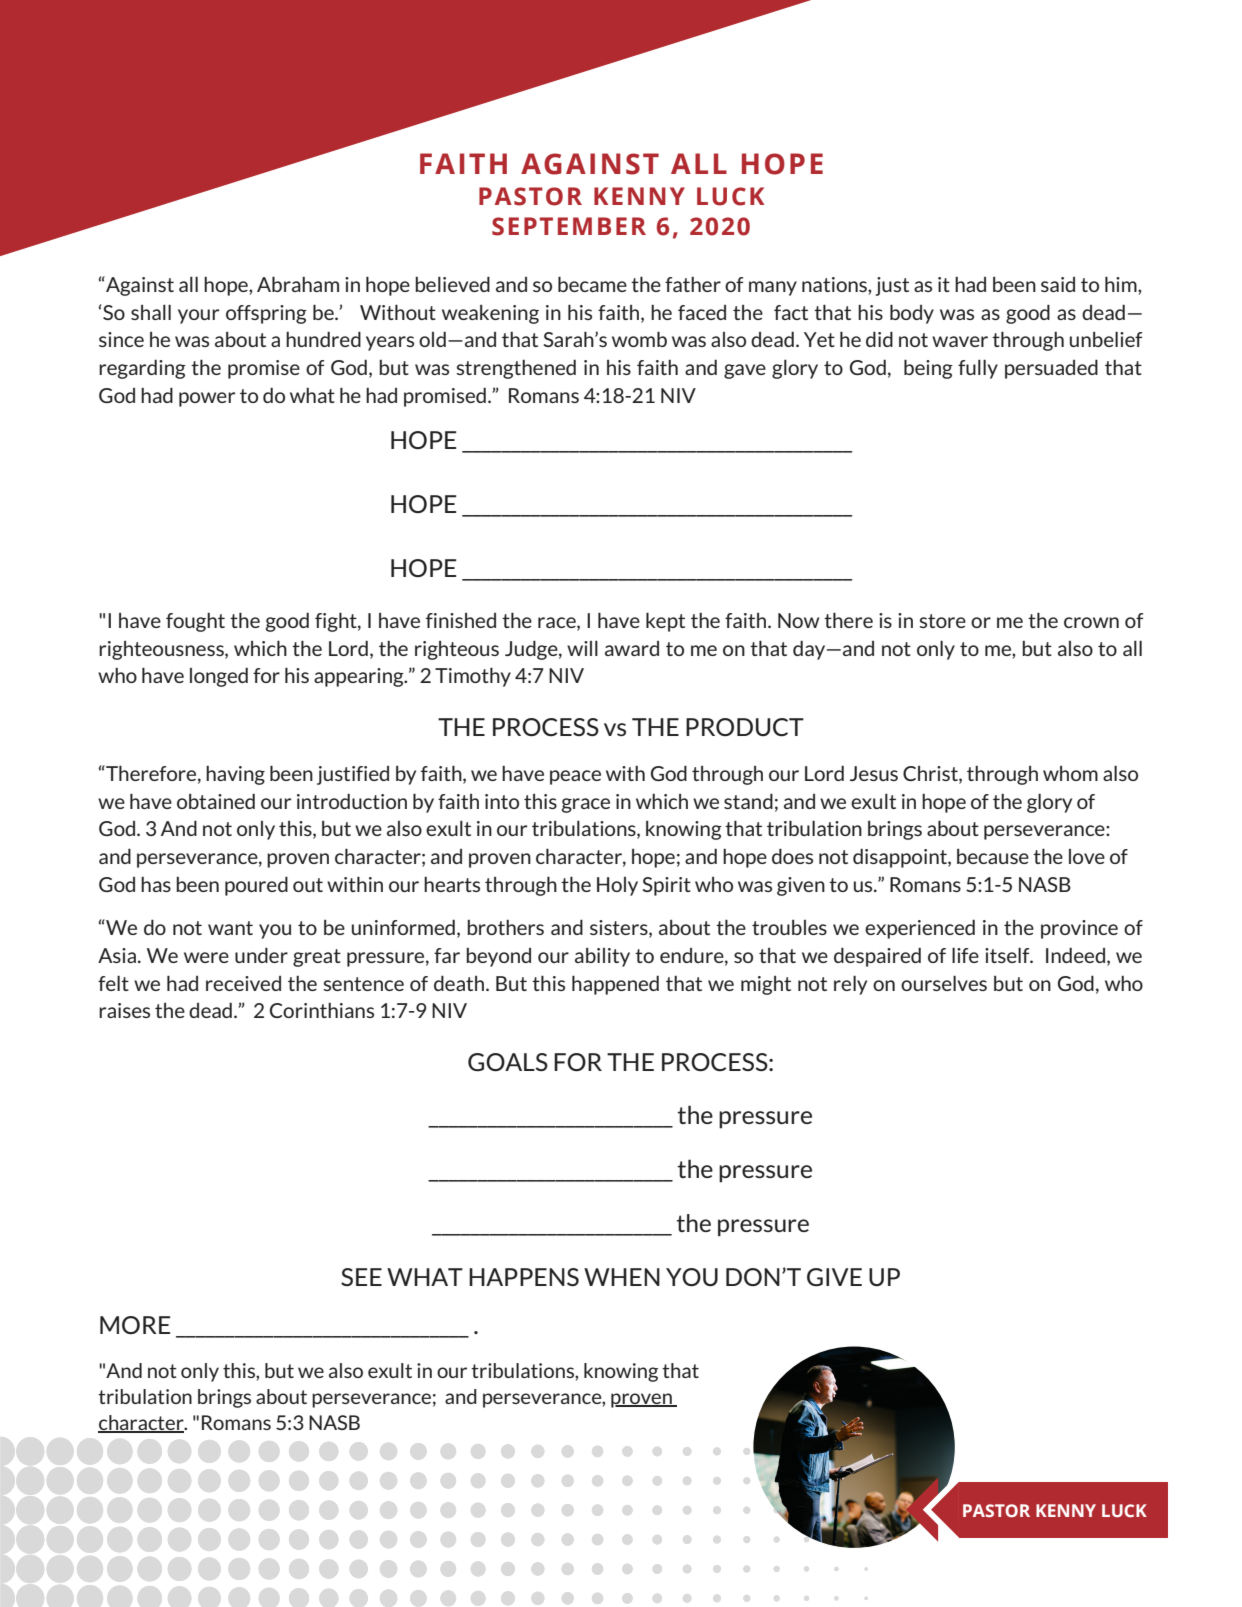  Describe the element at coordinates (615, 985) in the screenshot. I see `happened` at that location.
